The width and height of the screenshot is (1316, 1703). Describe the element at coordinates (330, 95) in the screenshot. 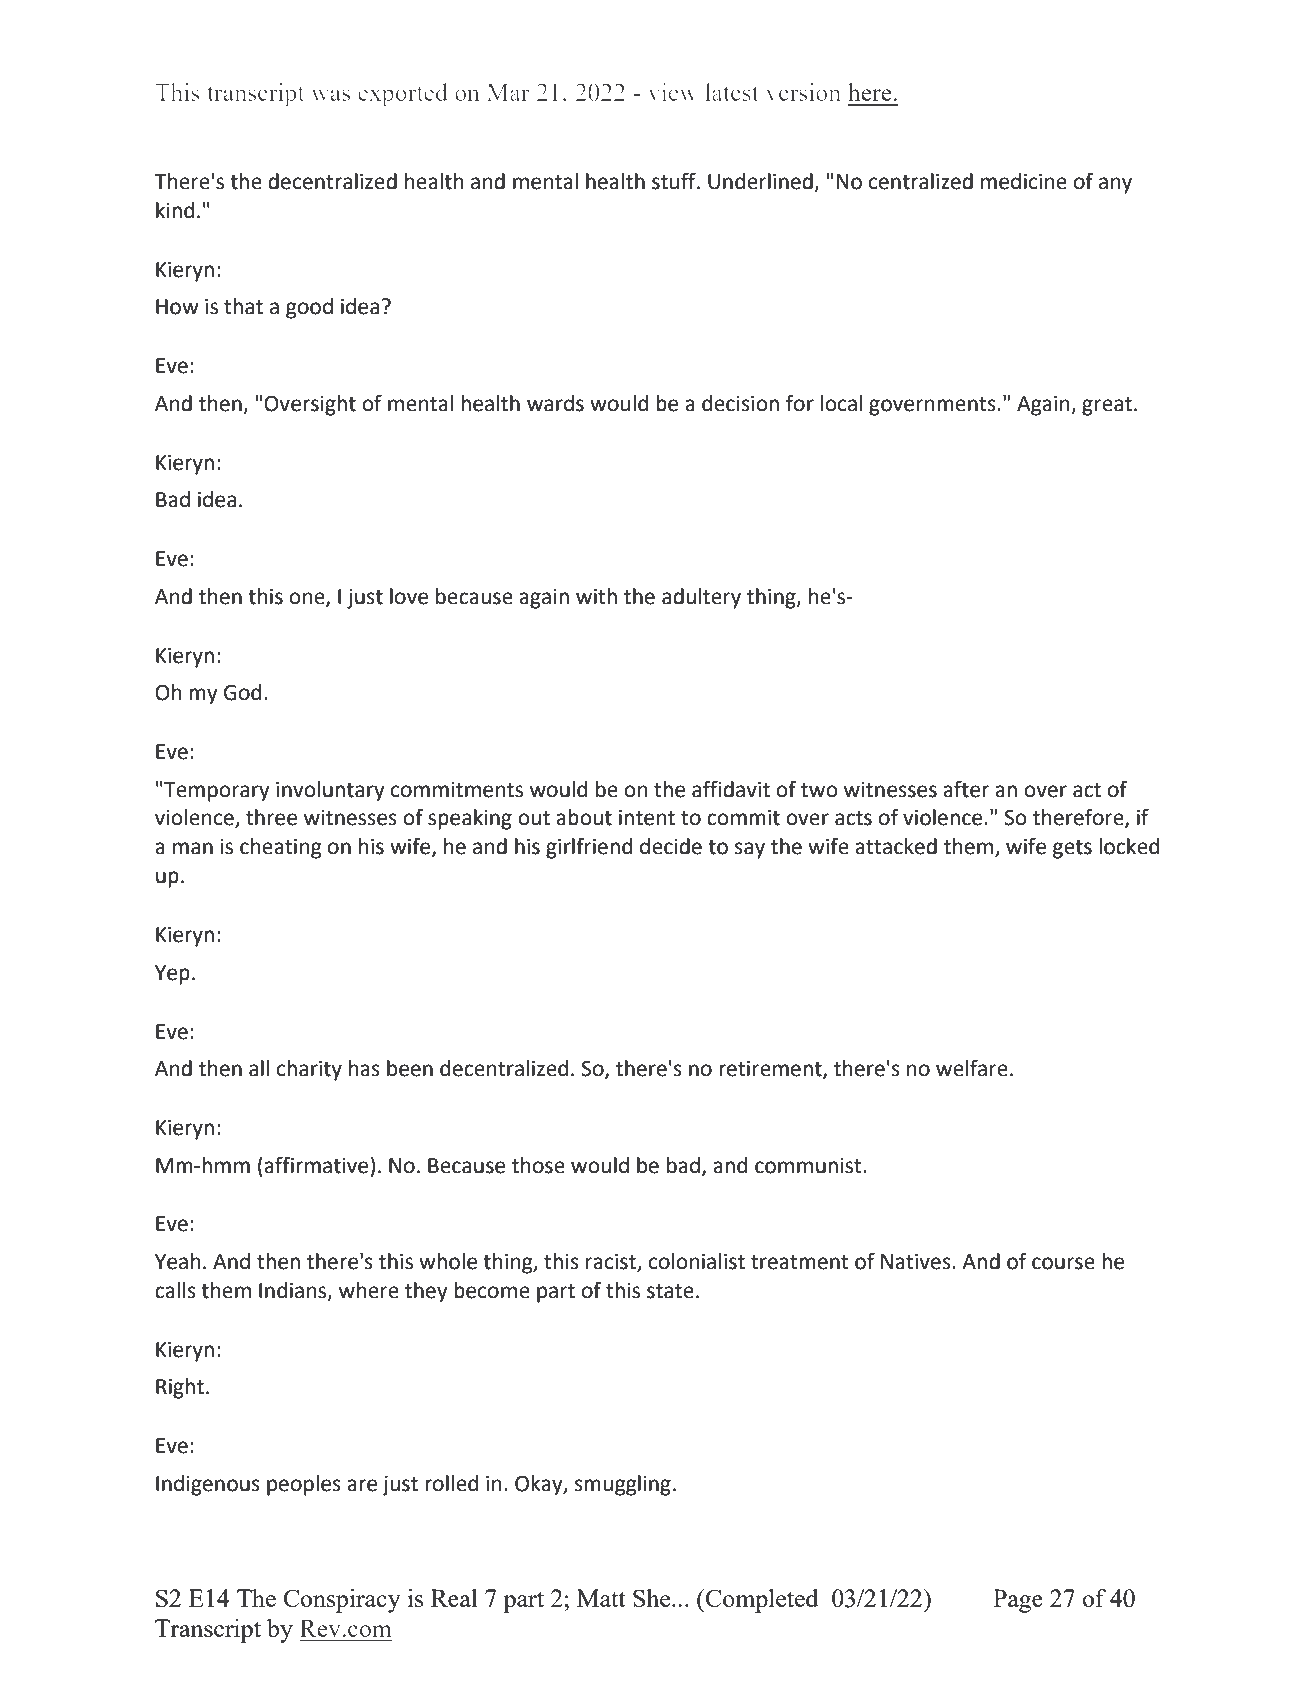

I see `was` at that location.
